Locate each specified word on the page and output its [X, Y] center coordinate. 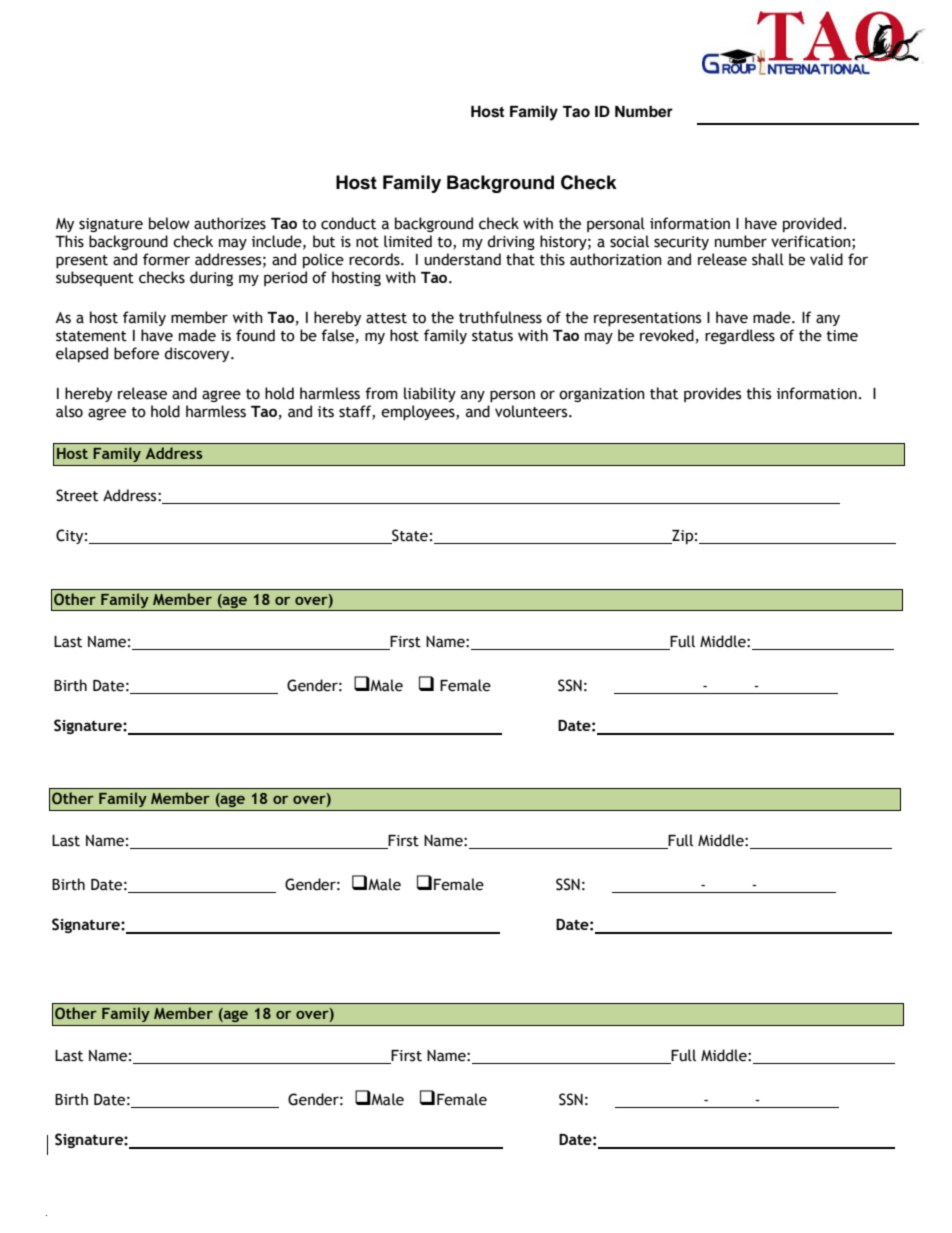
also [69, 411]
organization [602, 395]
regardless [740, 336]
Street [77, 495]
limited [408, 241]
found [255, 335]
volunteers [532, 411]
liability [430, 394]
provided [812, 224]
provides [712, 394]
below [169, 223]
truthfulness [500, 317]
